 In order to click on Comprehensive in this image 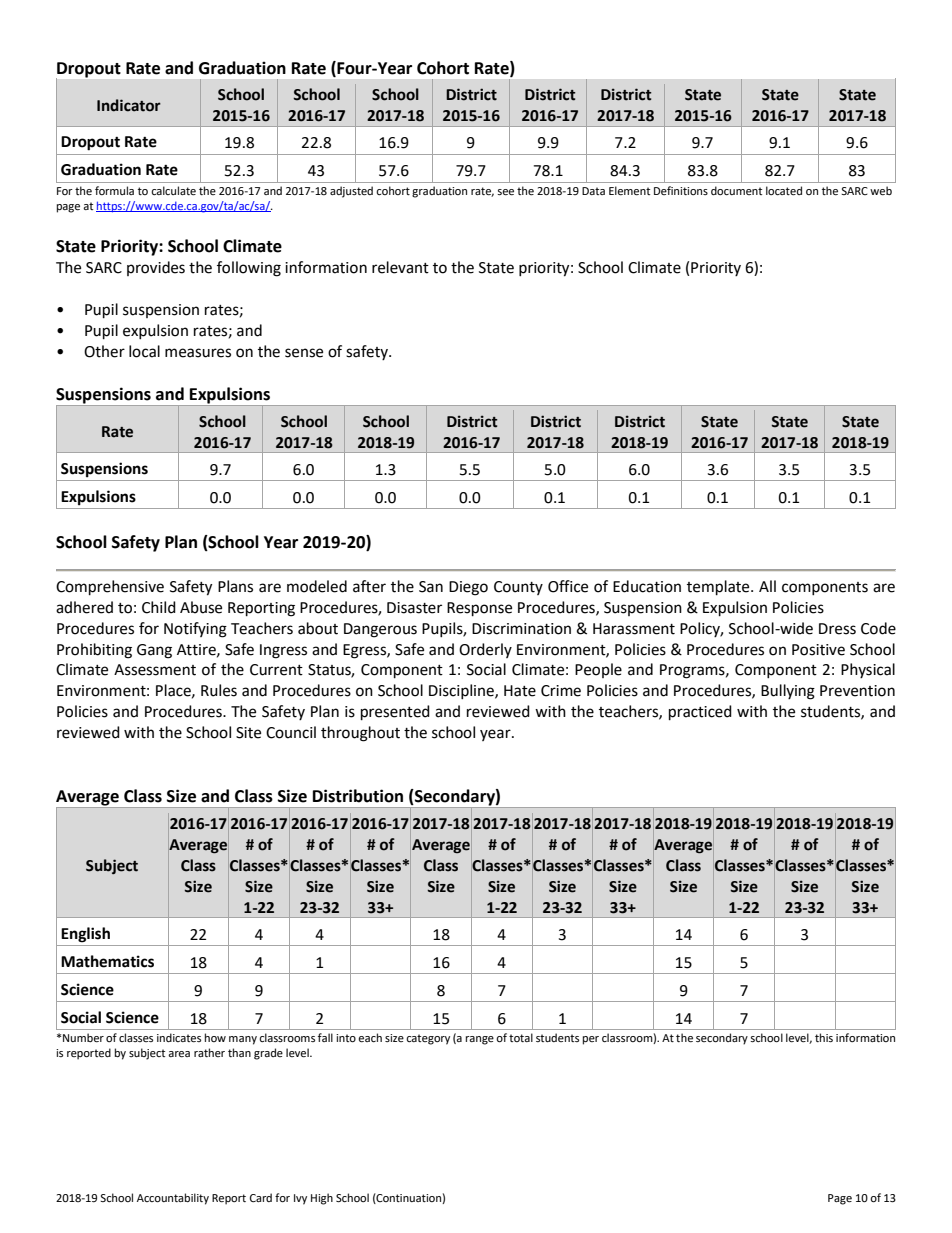, I will do `click(110, 588)`.
